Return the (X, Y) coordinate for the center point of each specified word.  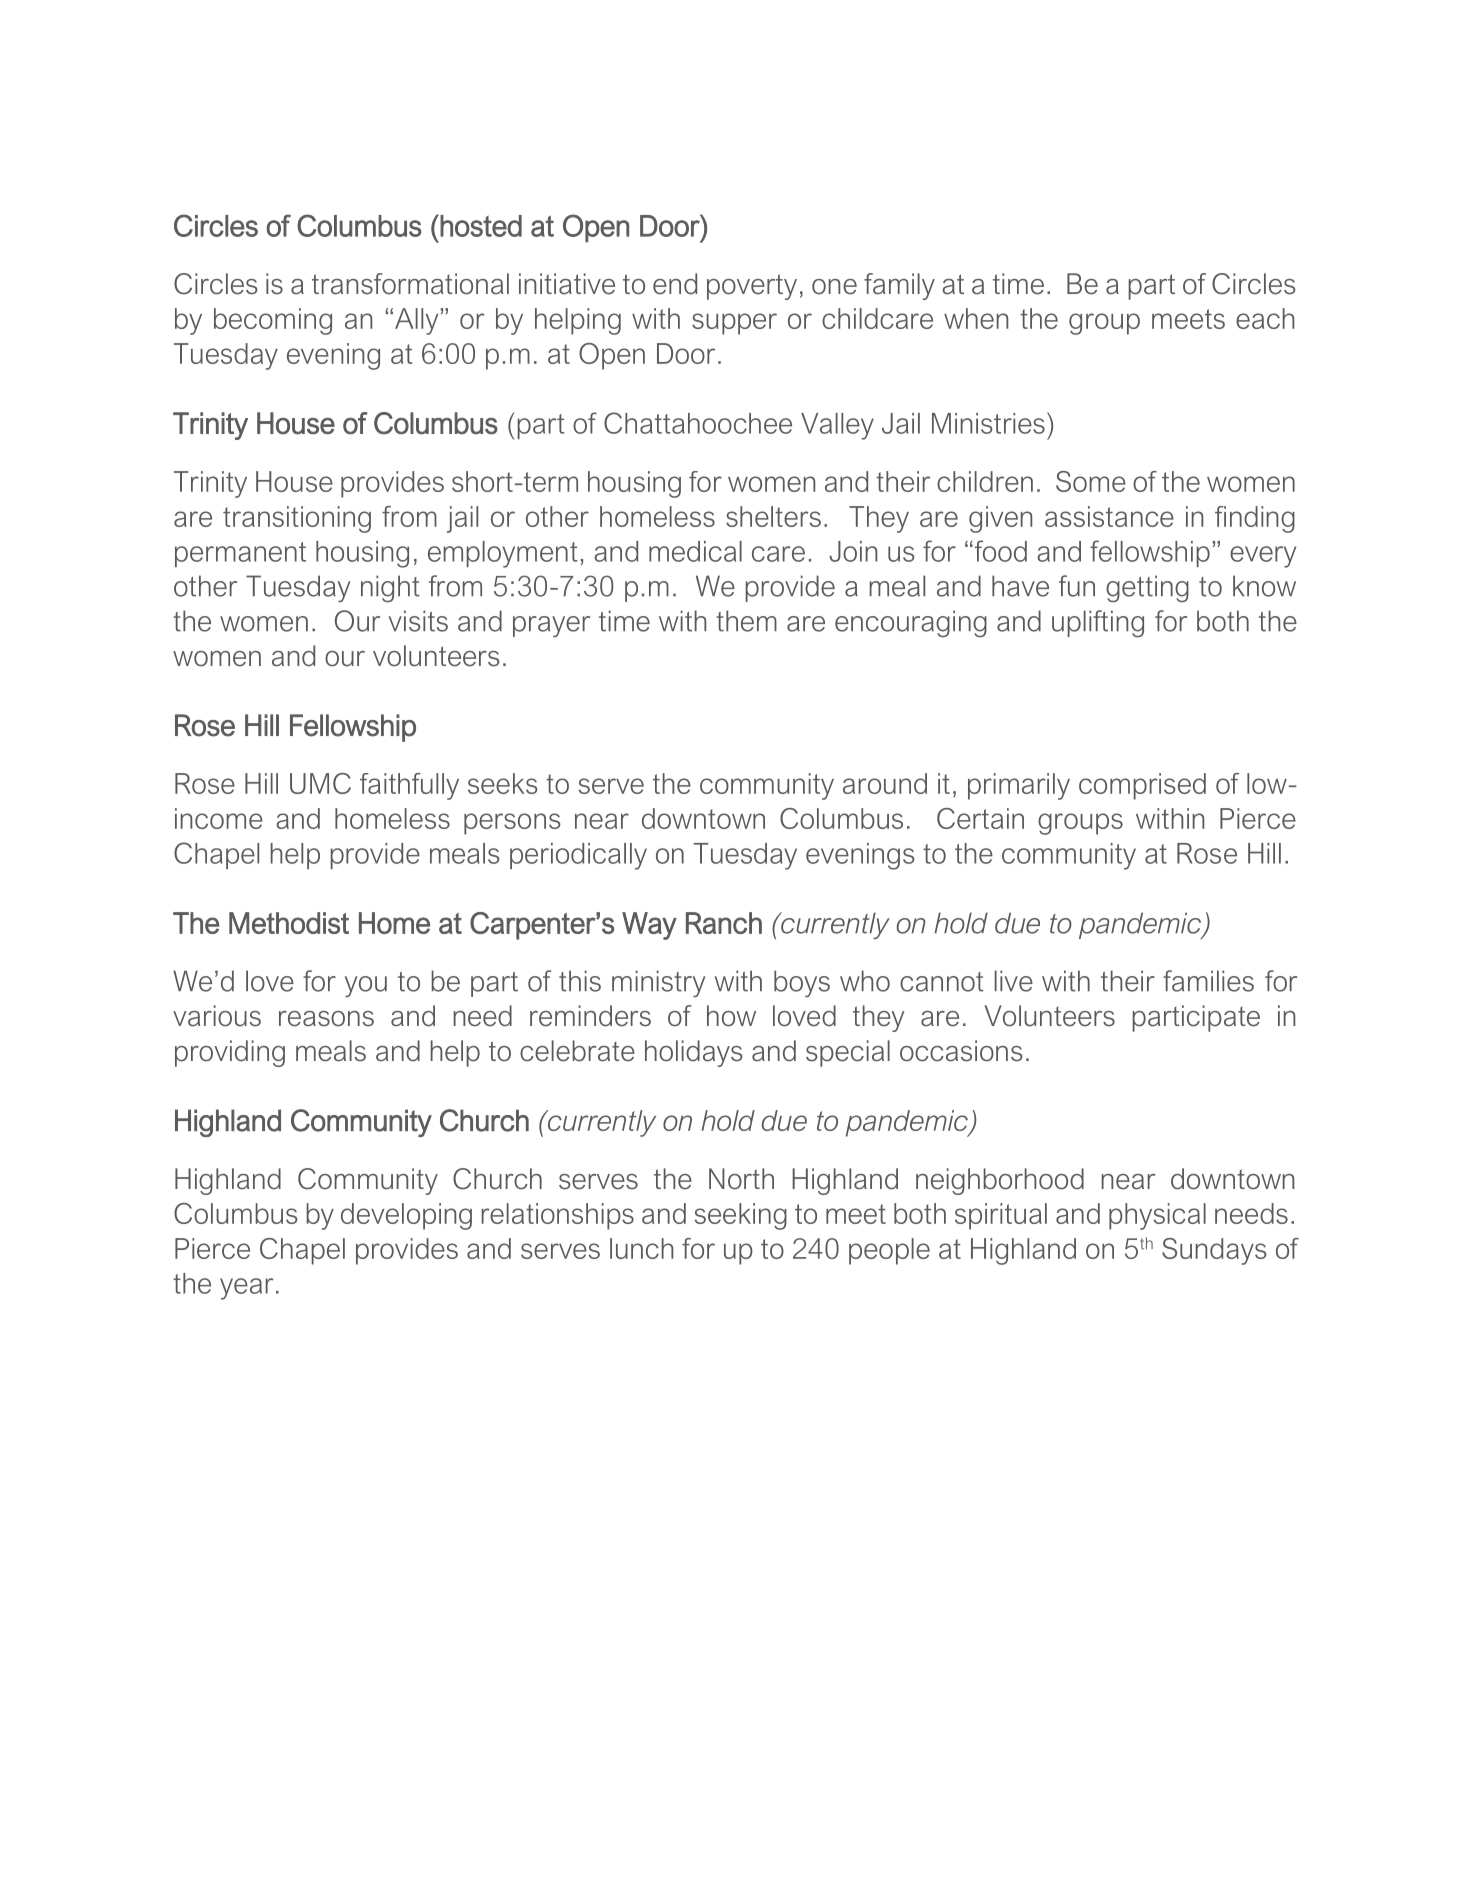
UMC (320, 783)
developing (406, 1216)
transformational (410, 284)
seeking (741, 1216)
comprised (1142, 786)
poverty (752, 287)
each (1265, 318)
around (885, 783)
